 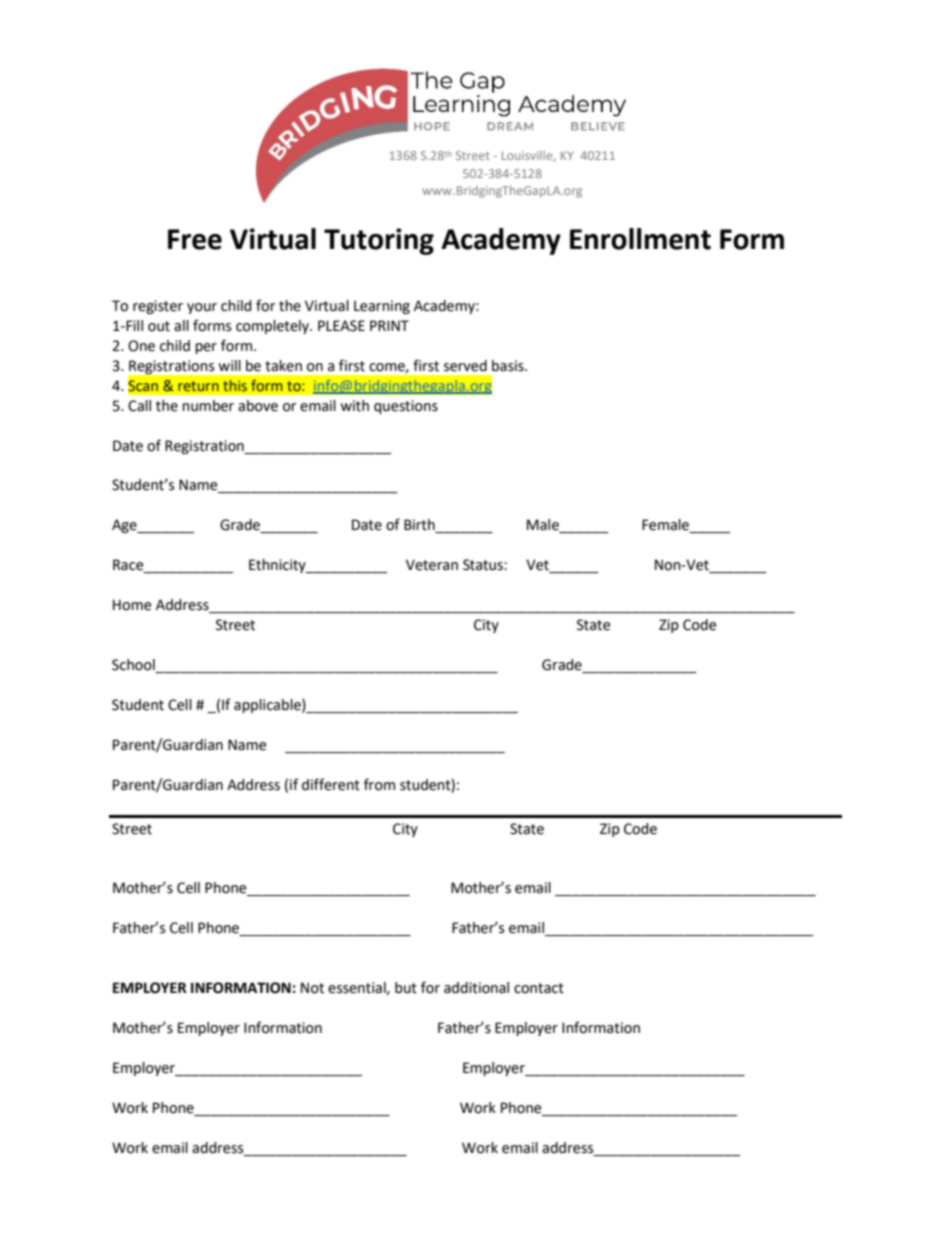 What do you see at coordinates (432, 565) in the document?
I see `Veteran` at bounding box center [432, 565].
